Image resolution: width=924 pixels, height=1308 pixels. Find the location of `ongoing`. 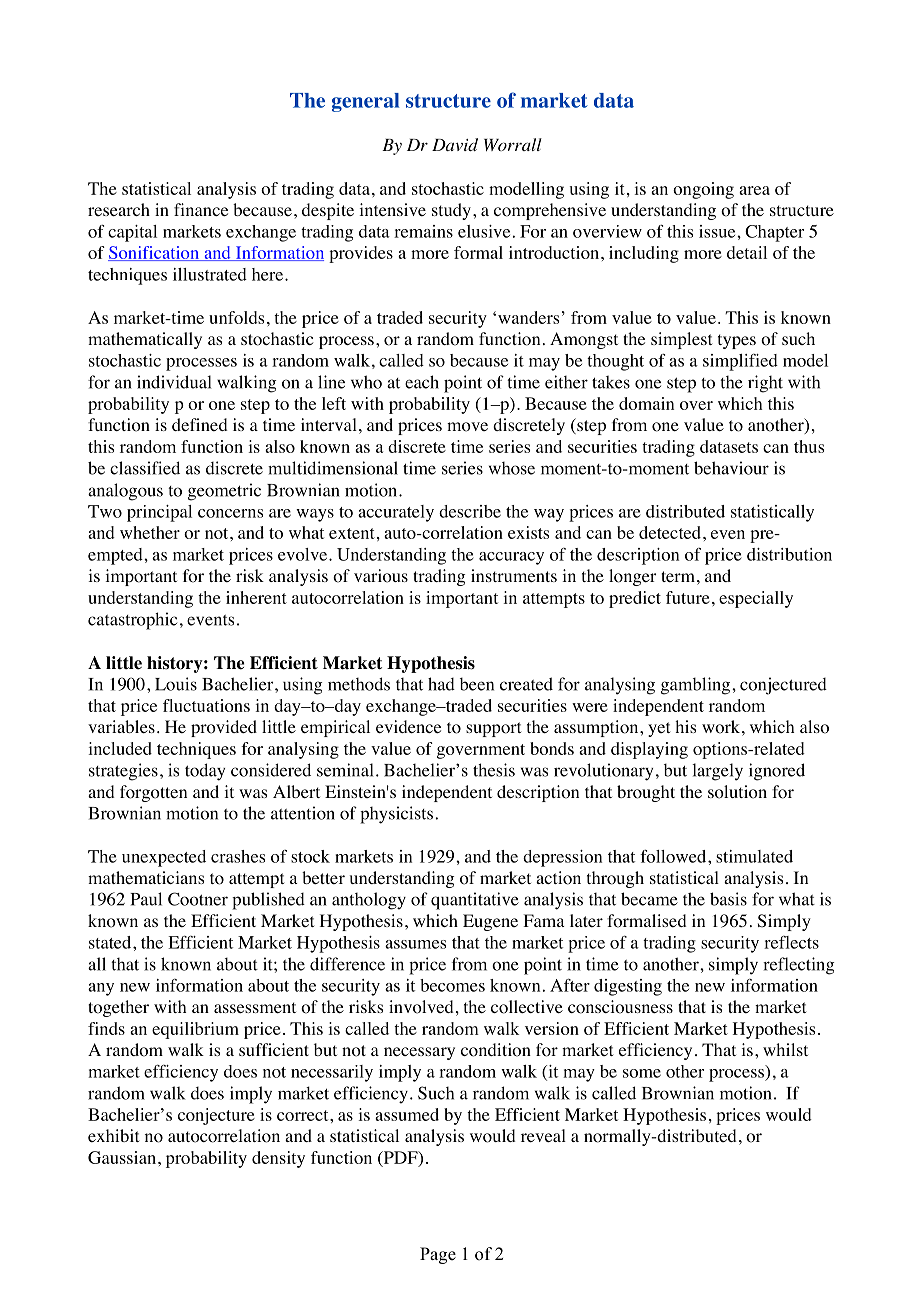

ongoing is located at coordinates (703, 190).
